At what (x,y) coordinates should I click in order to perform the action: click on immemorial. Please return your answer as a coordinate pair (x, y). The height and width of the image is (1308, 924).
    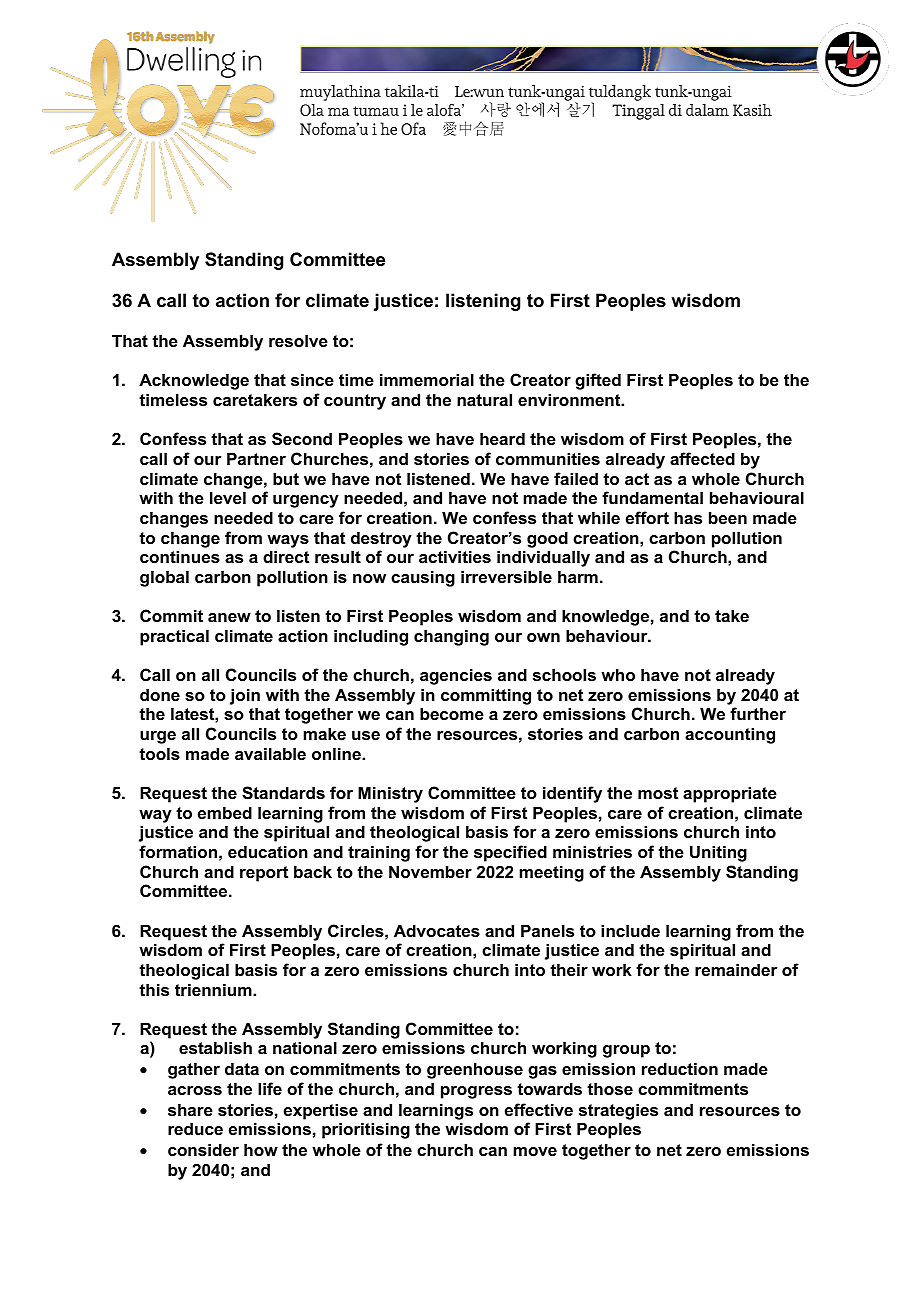
    Looking at the image, I should click on (427, 379).
